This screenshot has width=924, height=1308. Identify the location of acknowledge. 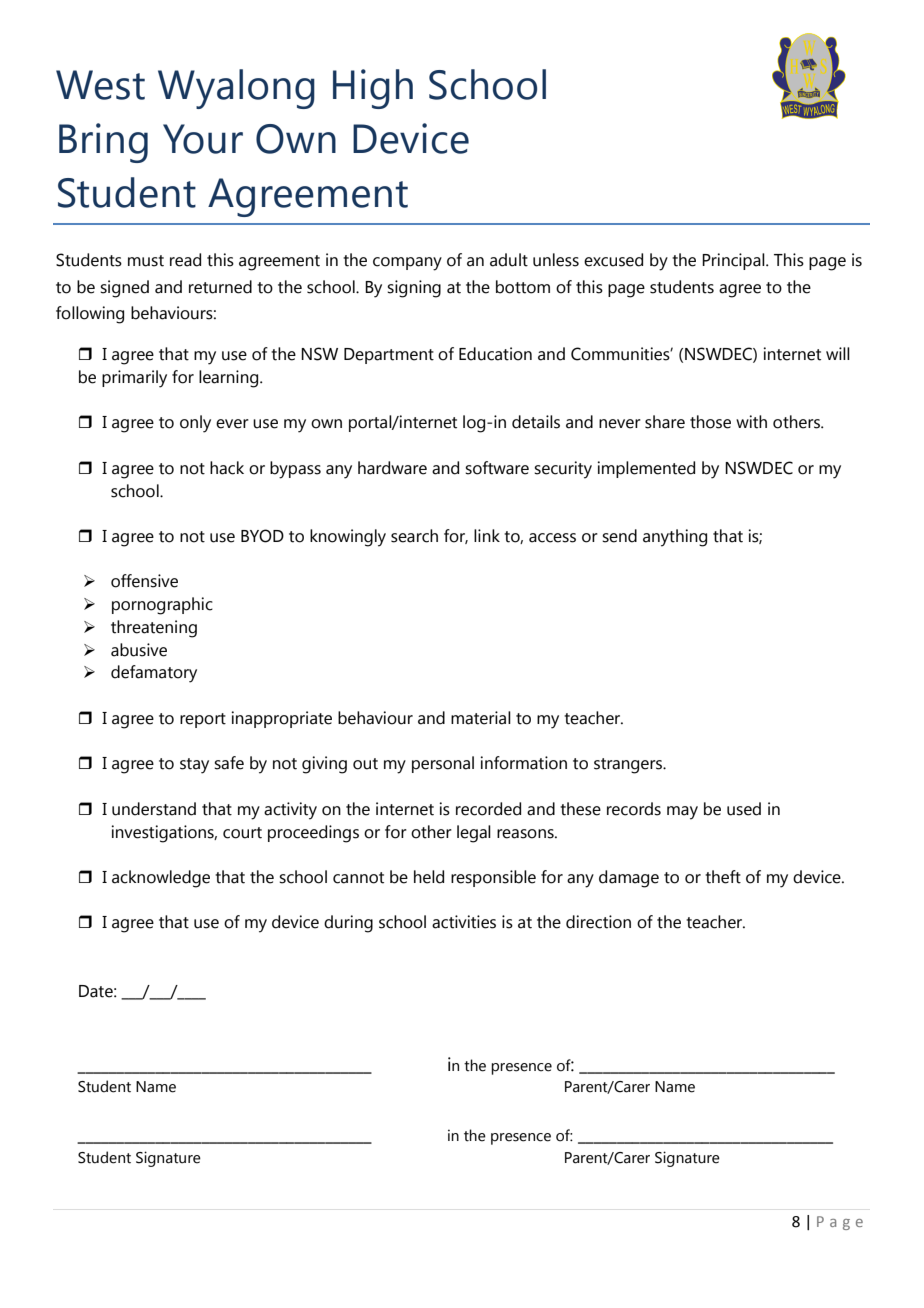
(161, 879).
